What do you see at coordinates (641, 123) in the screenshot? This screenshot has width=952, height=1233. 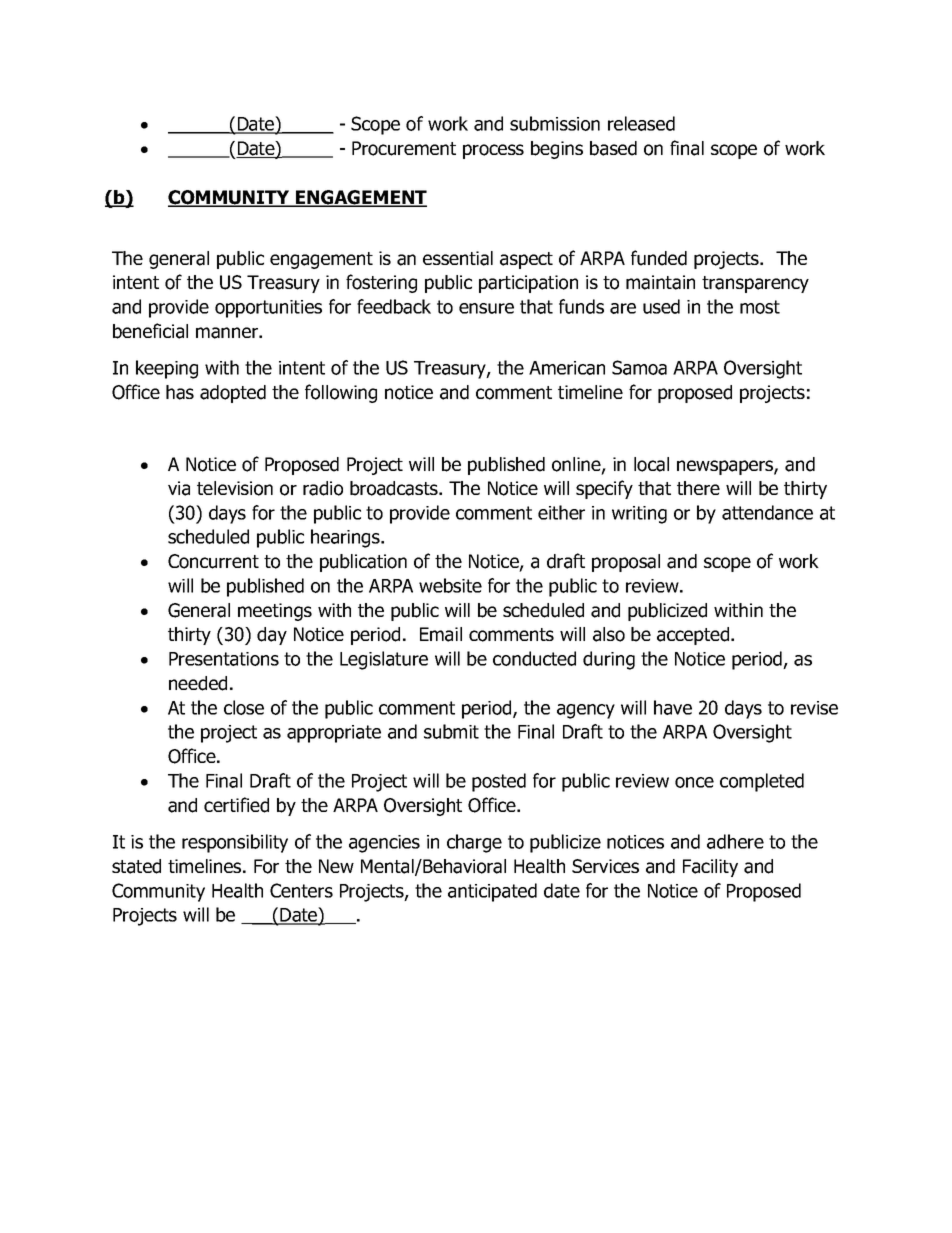 I see `released` at bounding box center [641, 123].
